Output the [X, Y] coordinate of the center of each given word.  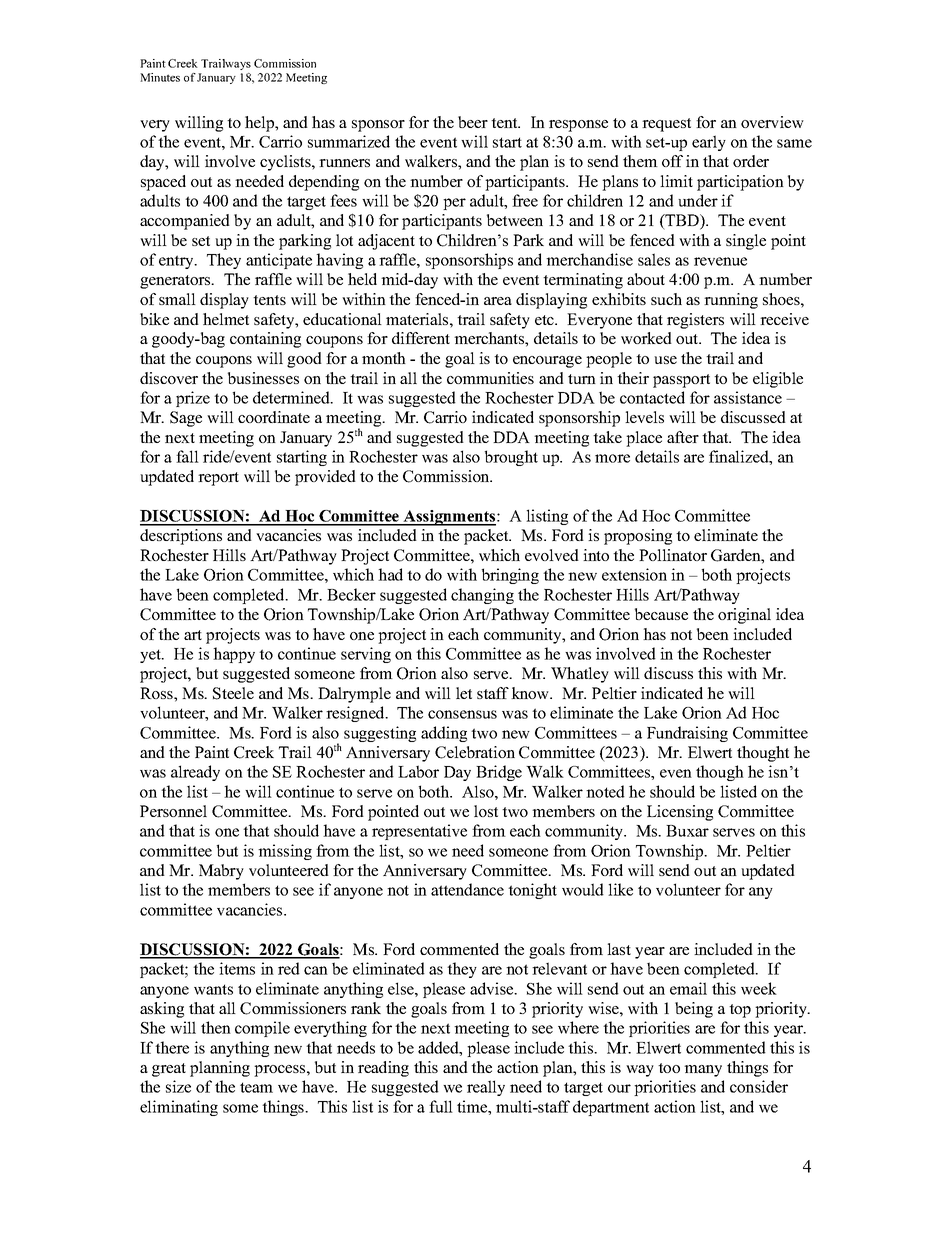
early [709, 143]
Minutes [160, 77]
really [486, 1088]
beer [473, 122]
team [256, 1087]
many [703, 1071]
